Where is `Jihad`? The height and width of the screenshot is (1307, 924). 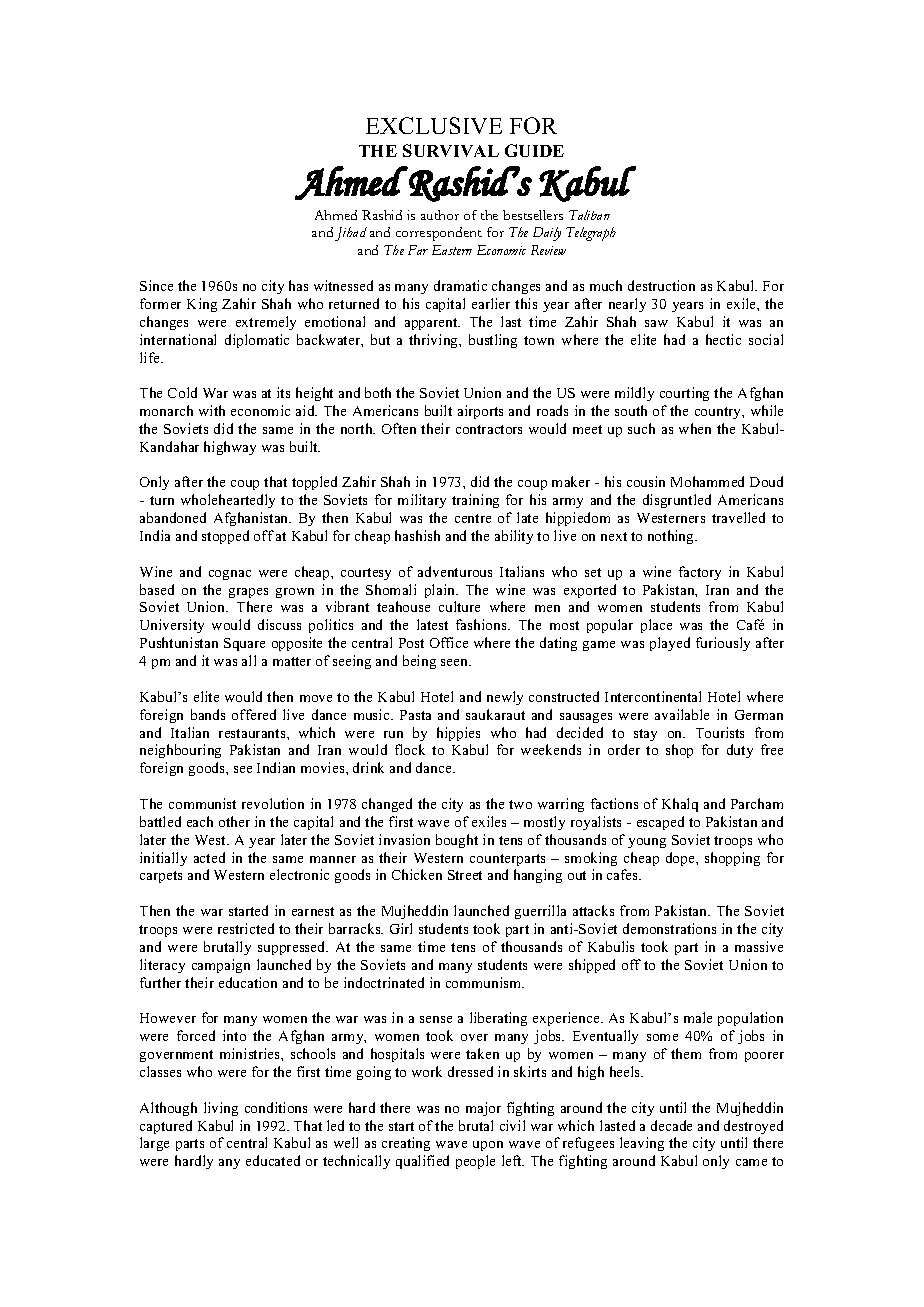
Jihad is located at coordinates (351, 234).
